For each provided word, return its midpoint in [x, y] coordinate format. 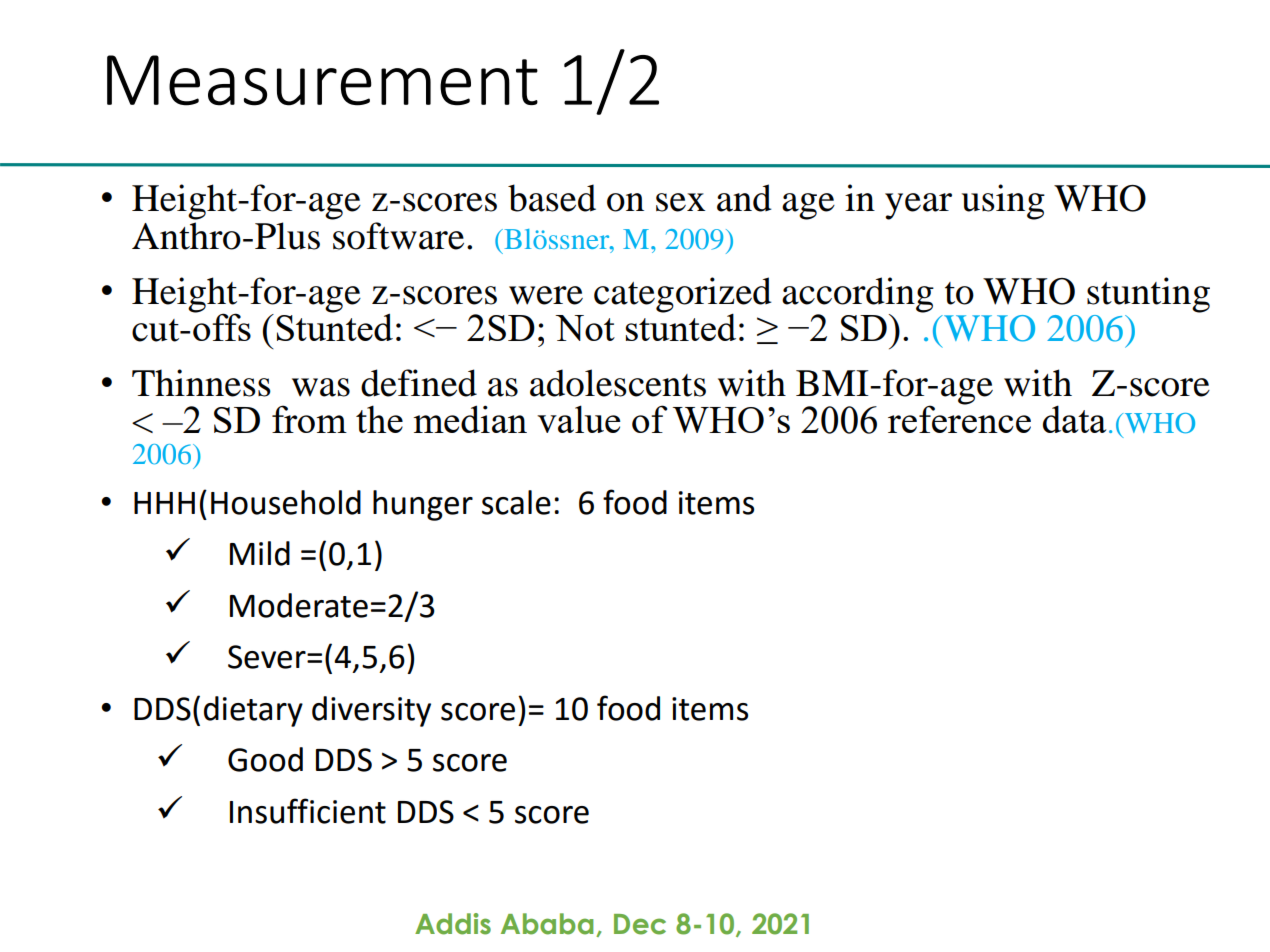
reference [959, 418]
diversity [371, 711]
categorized [683, 295]
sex [680, 202]
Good [265, 759]
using [1003, 202]
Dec [640, 924]
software [398, 236]
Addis [453, 924]
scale [516, 502]
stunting [1148, 295]
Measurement [322, 80]
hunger [423, 505]
